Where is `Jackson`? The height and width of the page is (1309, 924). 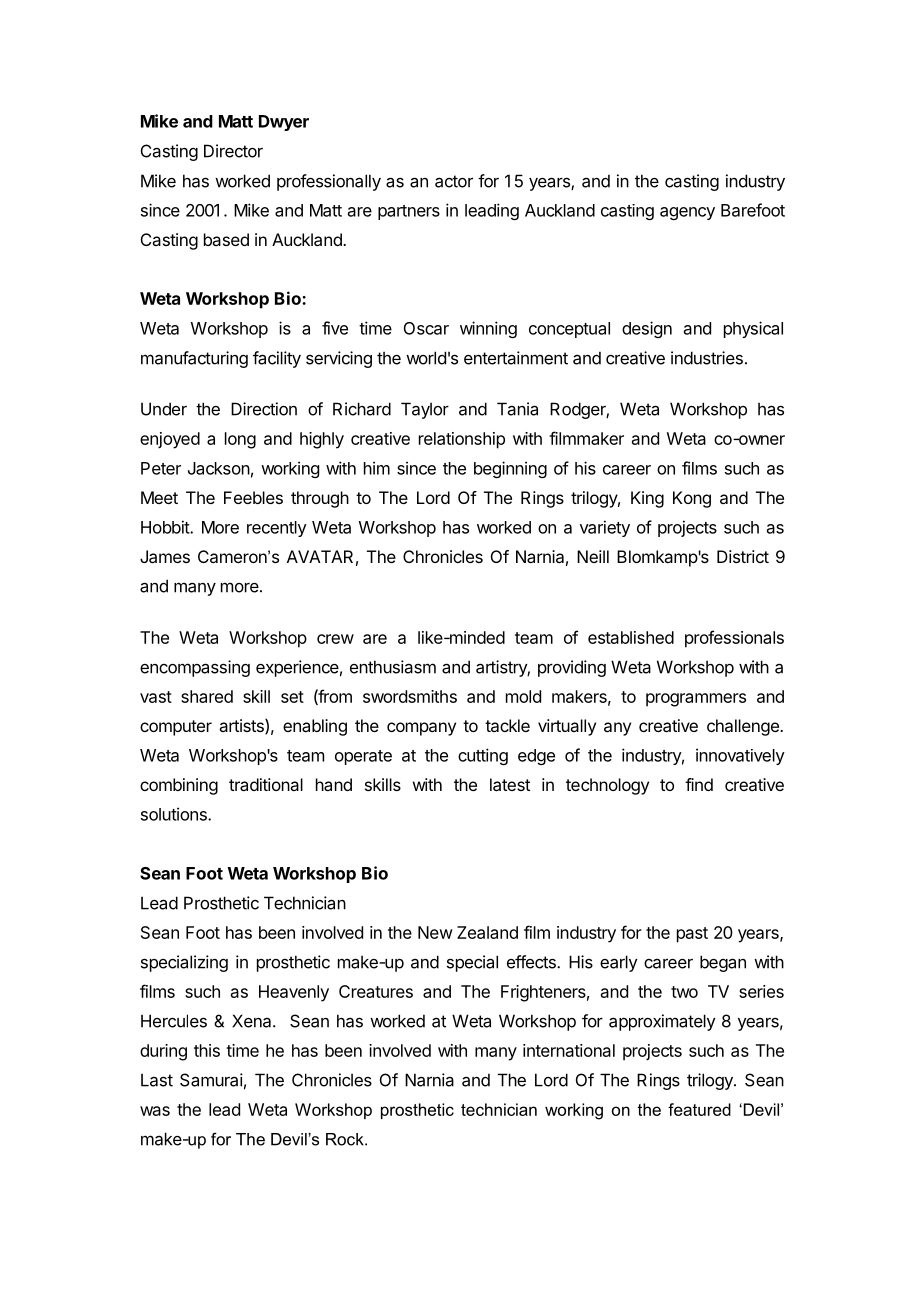
Jackson is located at coordinates (219, 468).
